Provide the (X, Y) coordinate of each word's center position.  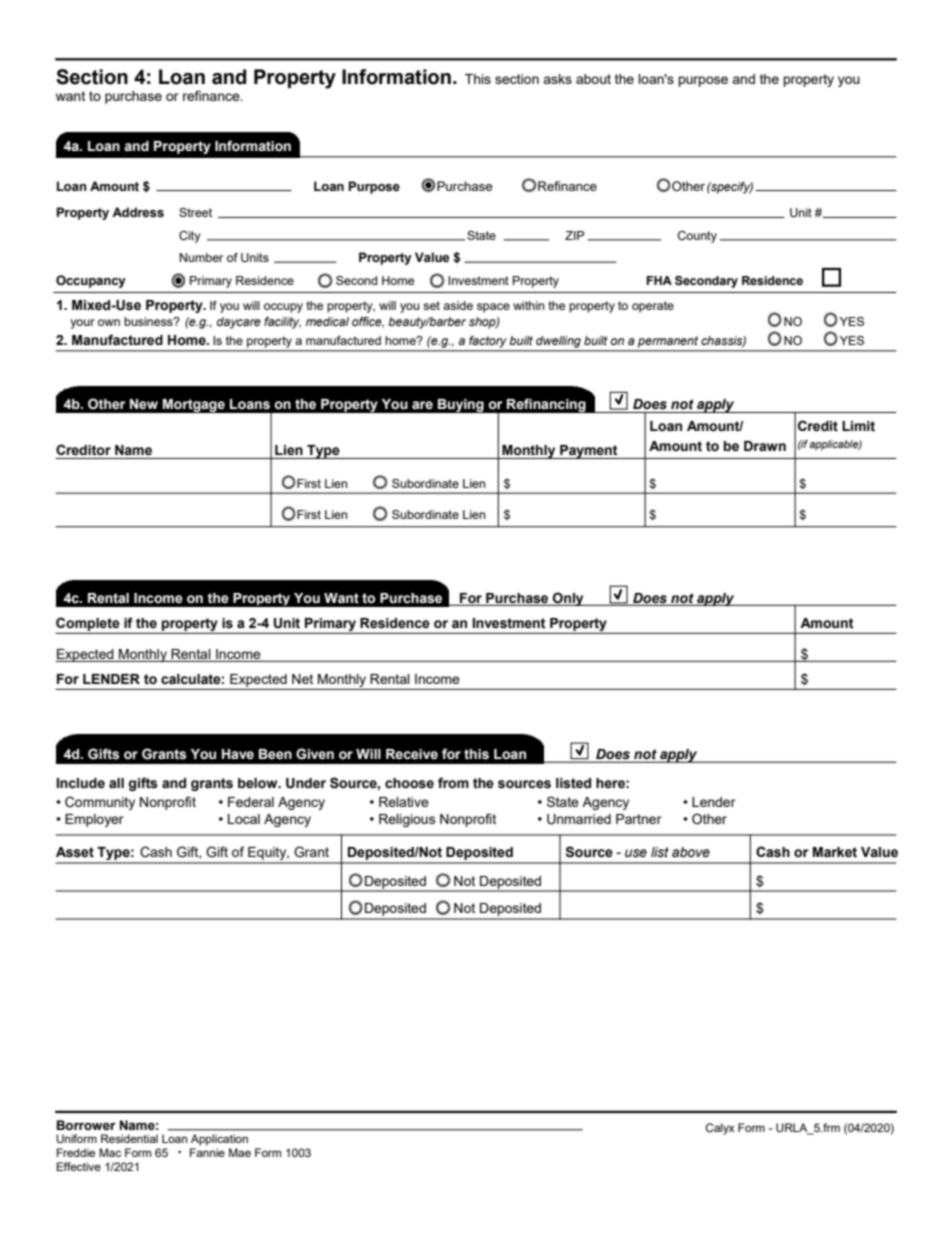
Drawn (765, 446)
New (144, 404)
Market (835, 852)
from (453, 783)
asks (557, 79)
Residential (129, 1138)
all (116, 783)
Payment (589, 452)
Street (195, 212)
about (593, 79)
